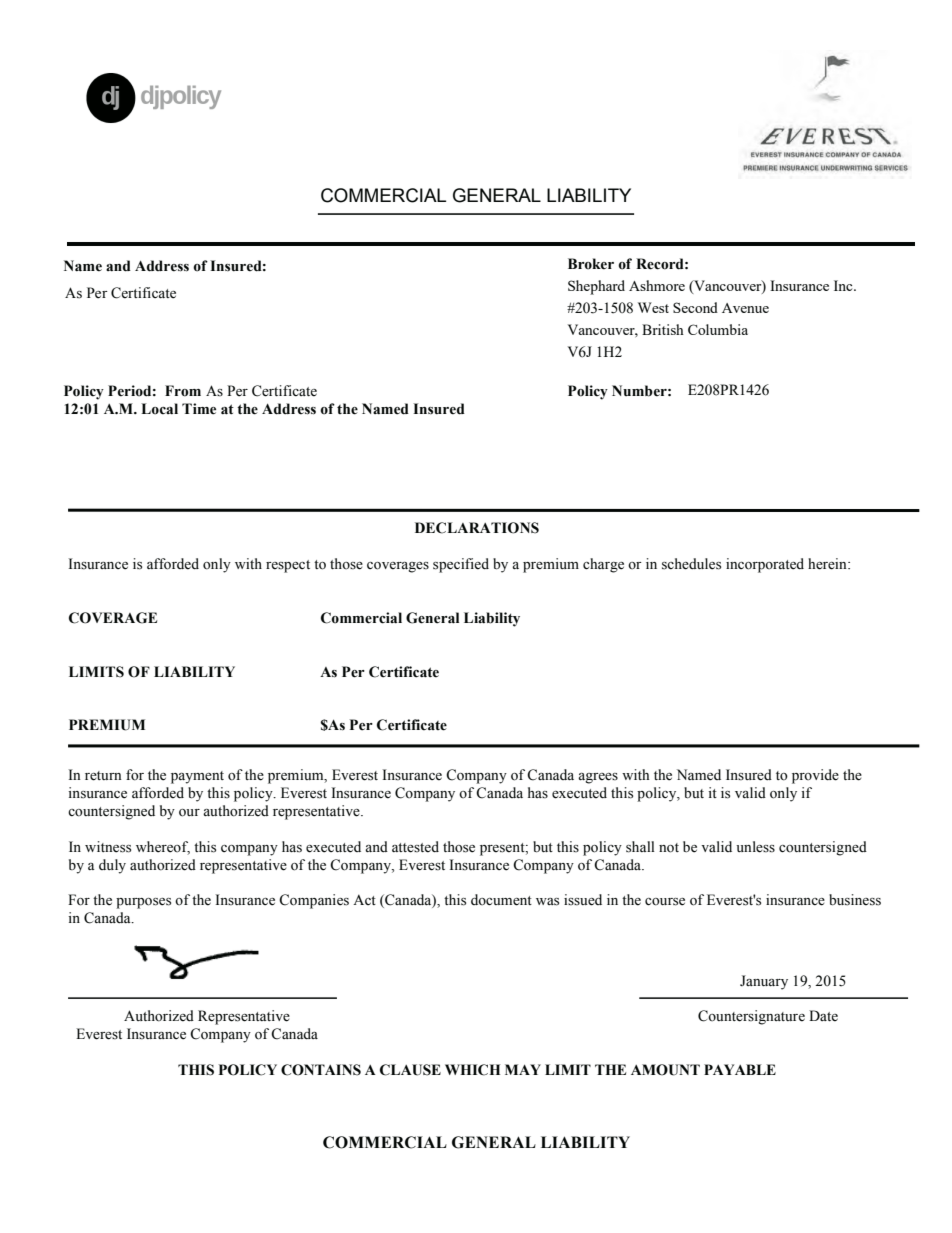 Image resolution: width=952 pixels, height=1233 pixels. I want to click on attested, so click(415, 847).
